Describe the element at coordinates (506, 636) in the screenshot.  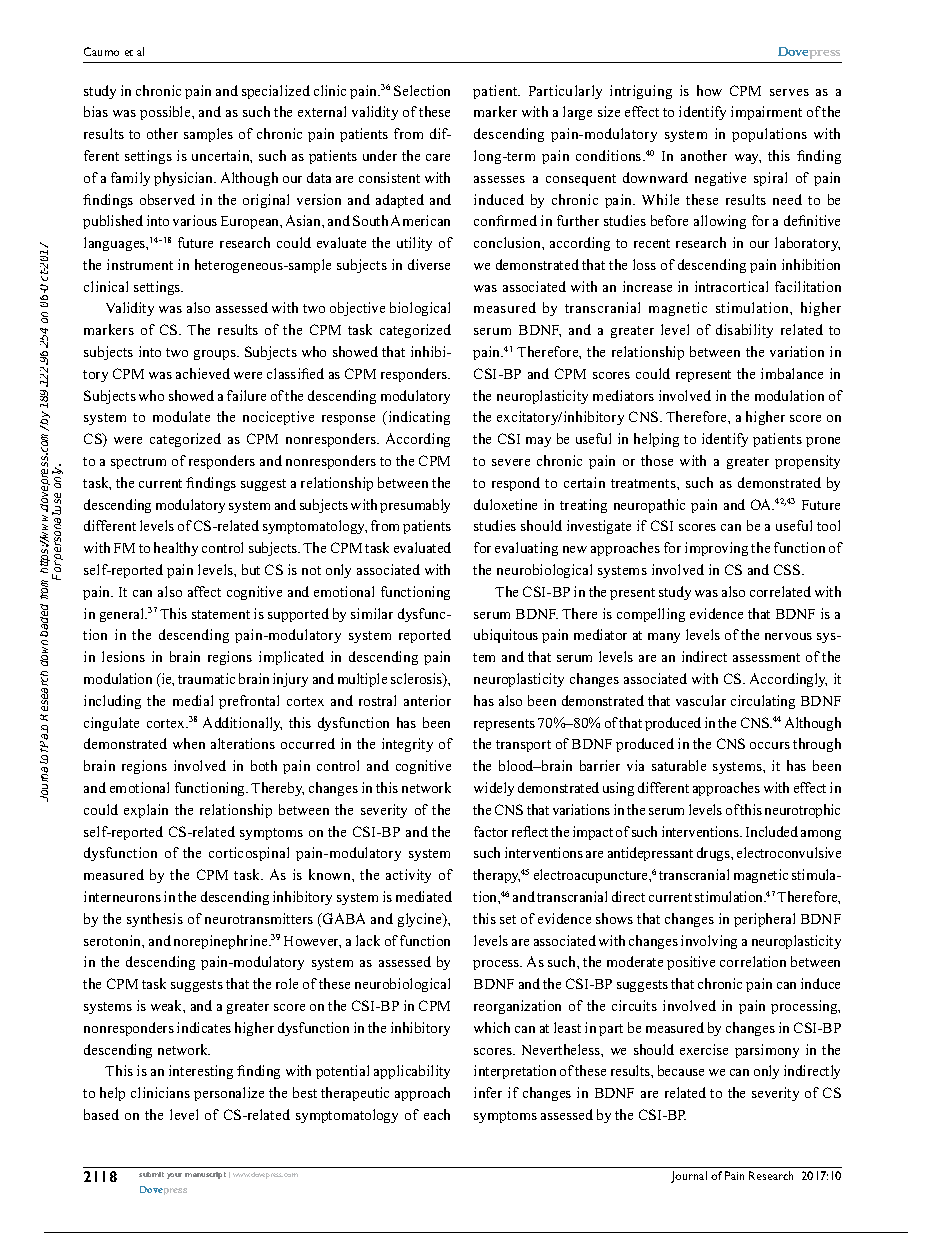
I see `ubiquitous` at that location.
